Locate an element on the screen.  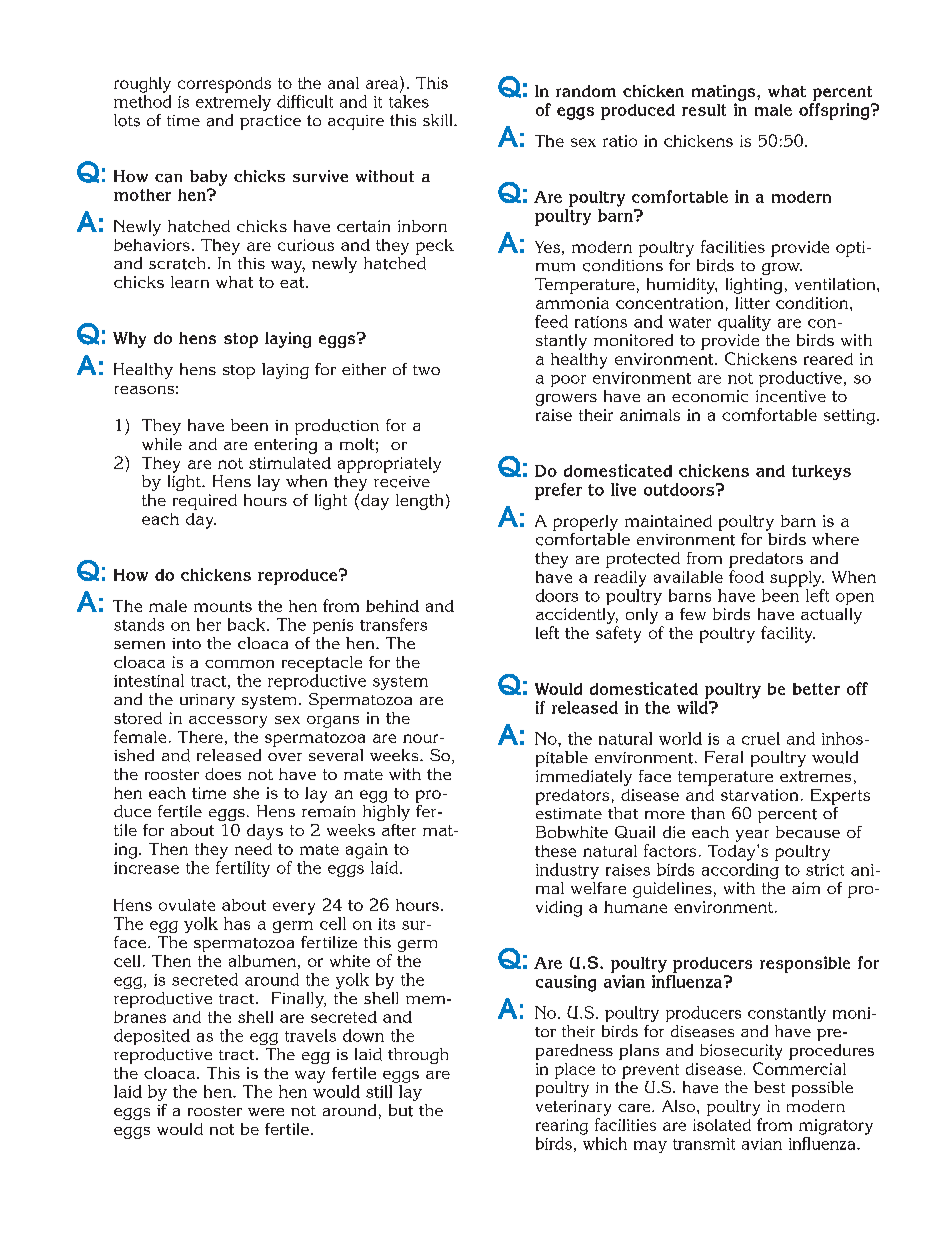
where is located at coordinates (835, 539).
